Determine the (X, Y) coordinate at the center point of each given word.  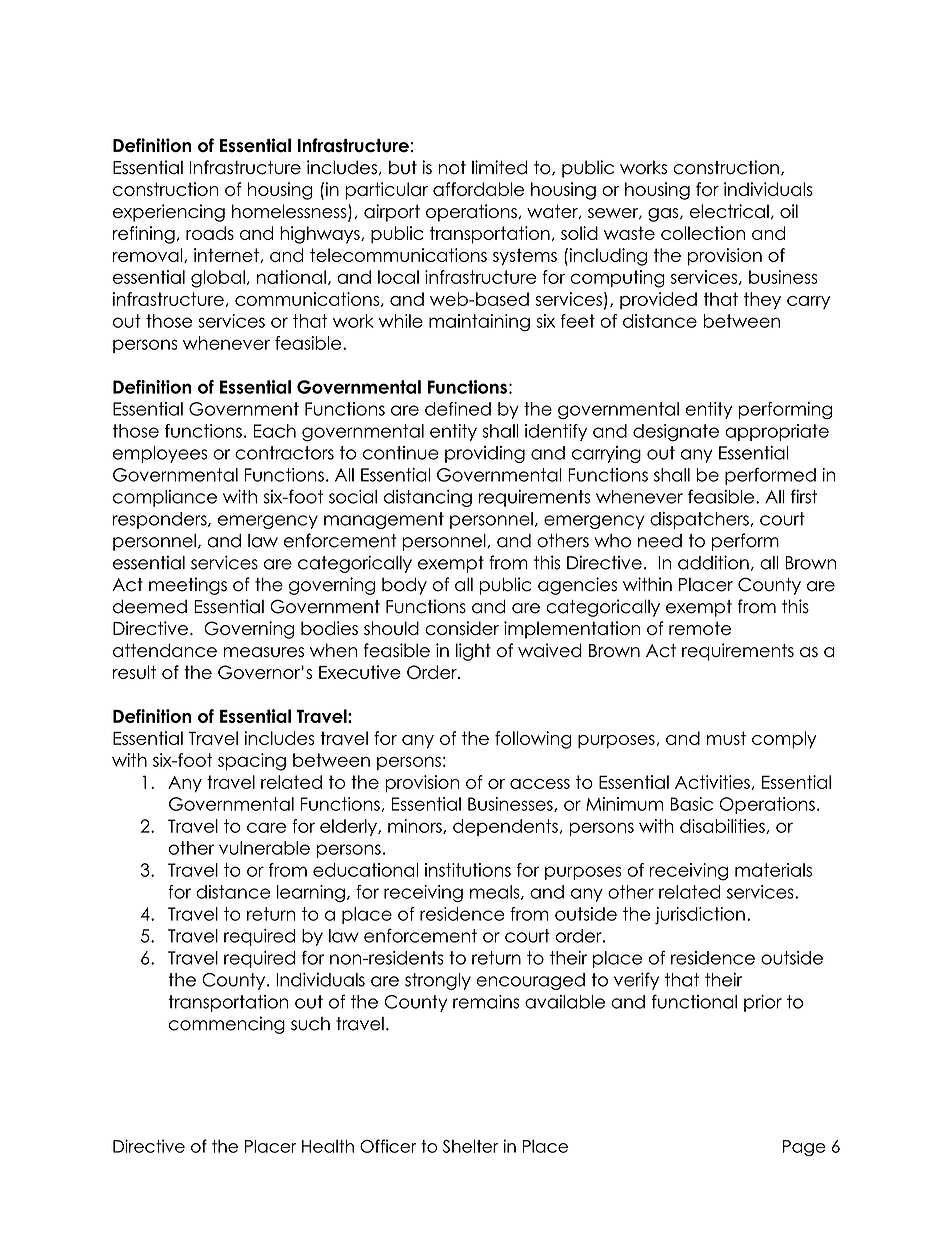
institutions (468, 870)
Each (275, 431)
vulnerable (264, 848)
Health (328, 1146)
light (473, 652)
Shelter (470, 1146)
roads (210, 233)
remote (700, 628)
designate (676, 433)
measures (263, 652)
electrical (729, 211)
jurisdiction (700, 915)
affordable (478, 189)
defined (458, 409)
